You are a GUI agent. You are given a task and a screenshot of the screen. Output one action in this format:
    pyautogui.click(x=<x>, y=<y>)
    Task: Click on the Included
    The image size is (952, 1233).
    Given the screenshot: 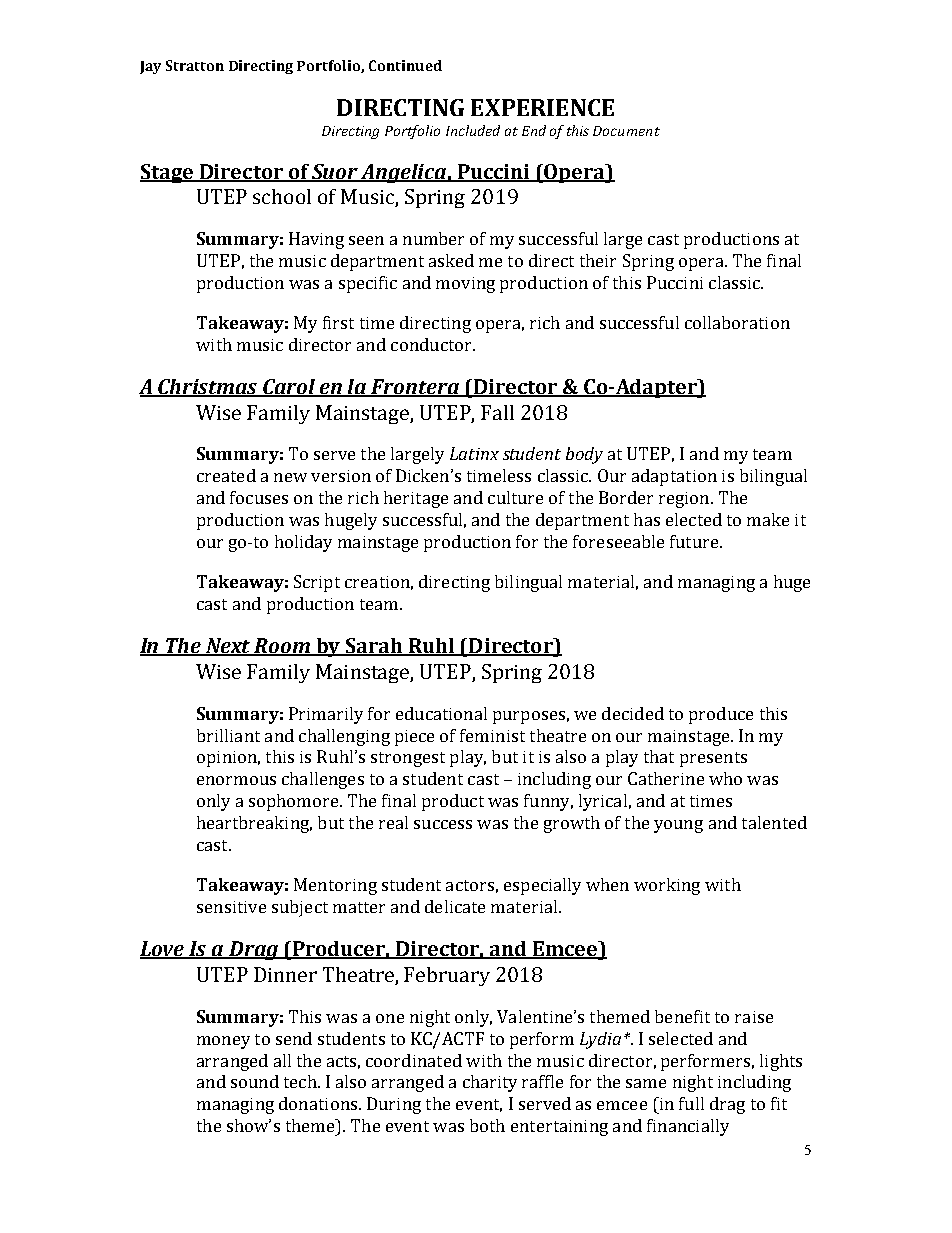 What is the action you would take?
    pyautogui.click(x=473, y=130)
